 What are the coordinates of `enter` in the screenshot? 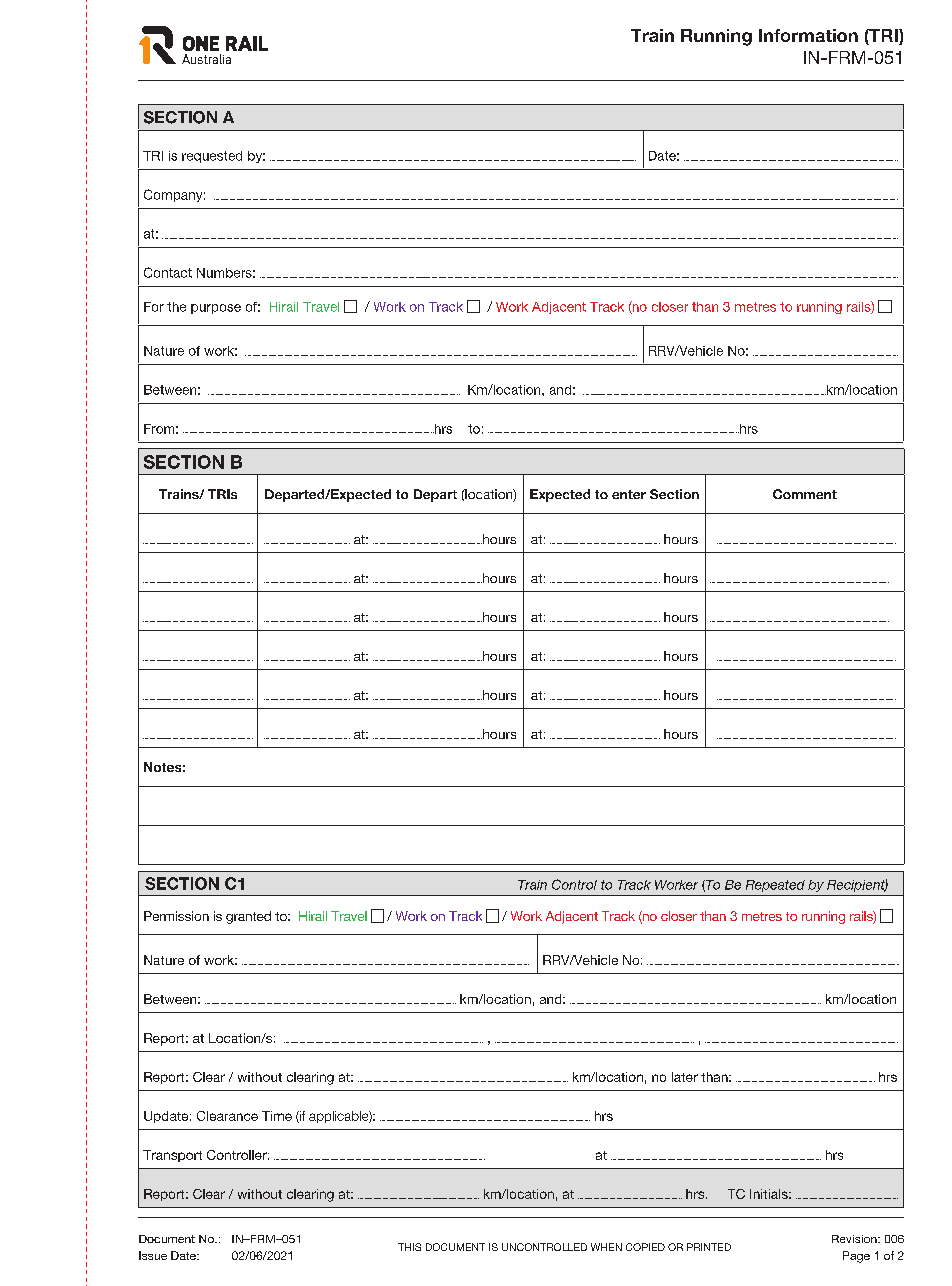 It's located at (629, 494).
